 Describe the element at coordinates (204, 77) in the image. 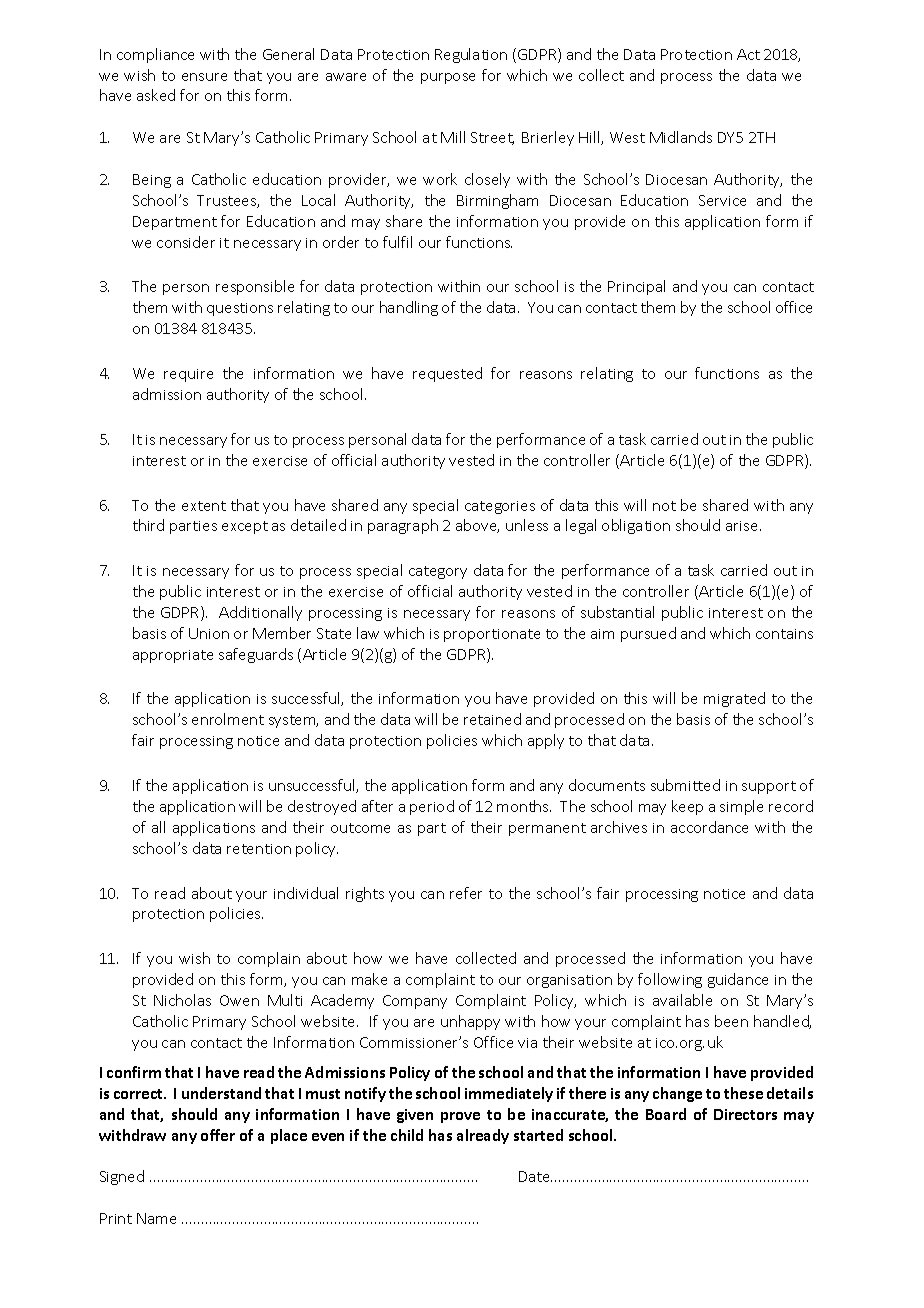

I see `ensure` at that location.
